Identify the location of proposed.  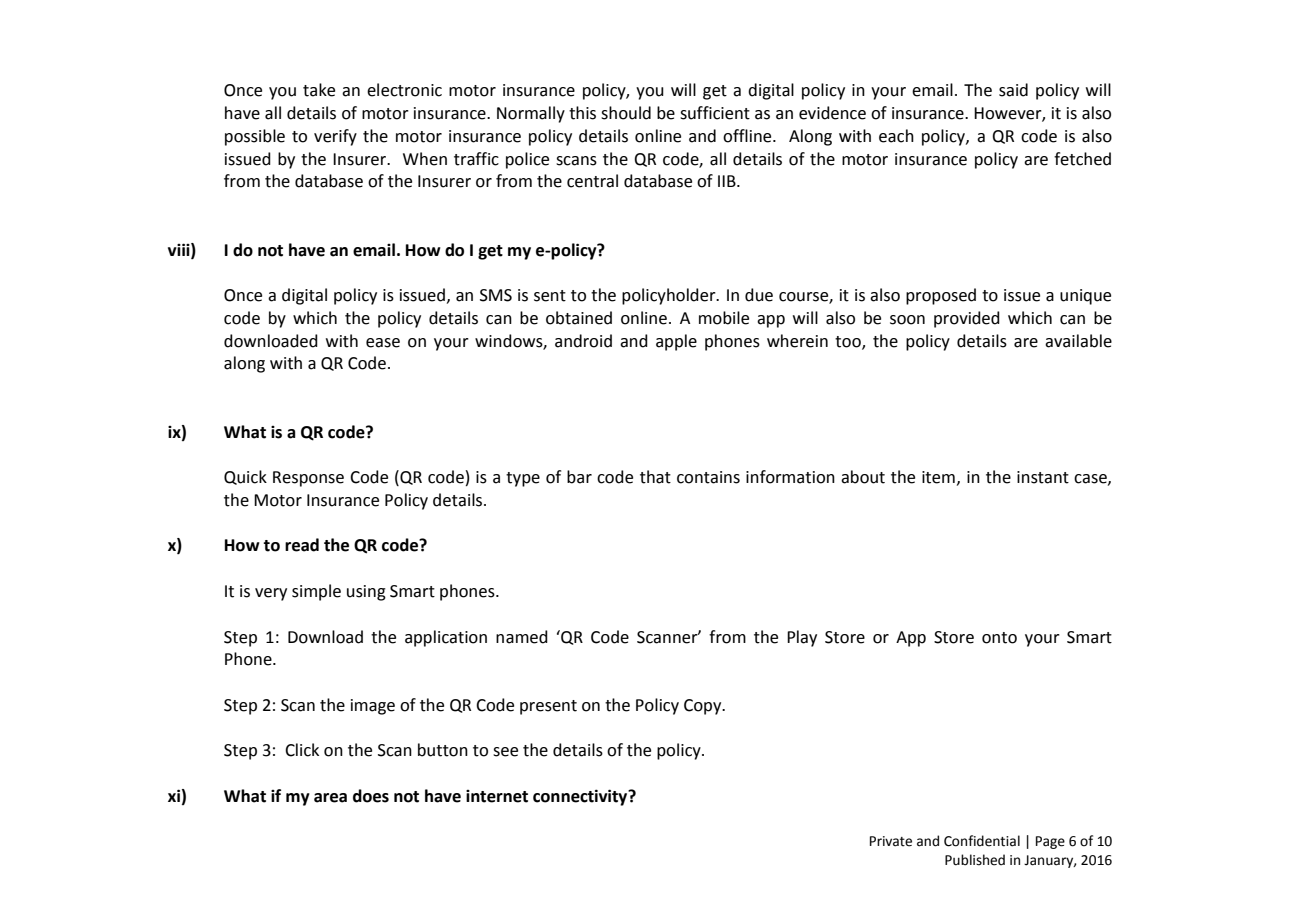
(941, 296).
